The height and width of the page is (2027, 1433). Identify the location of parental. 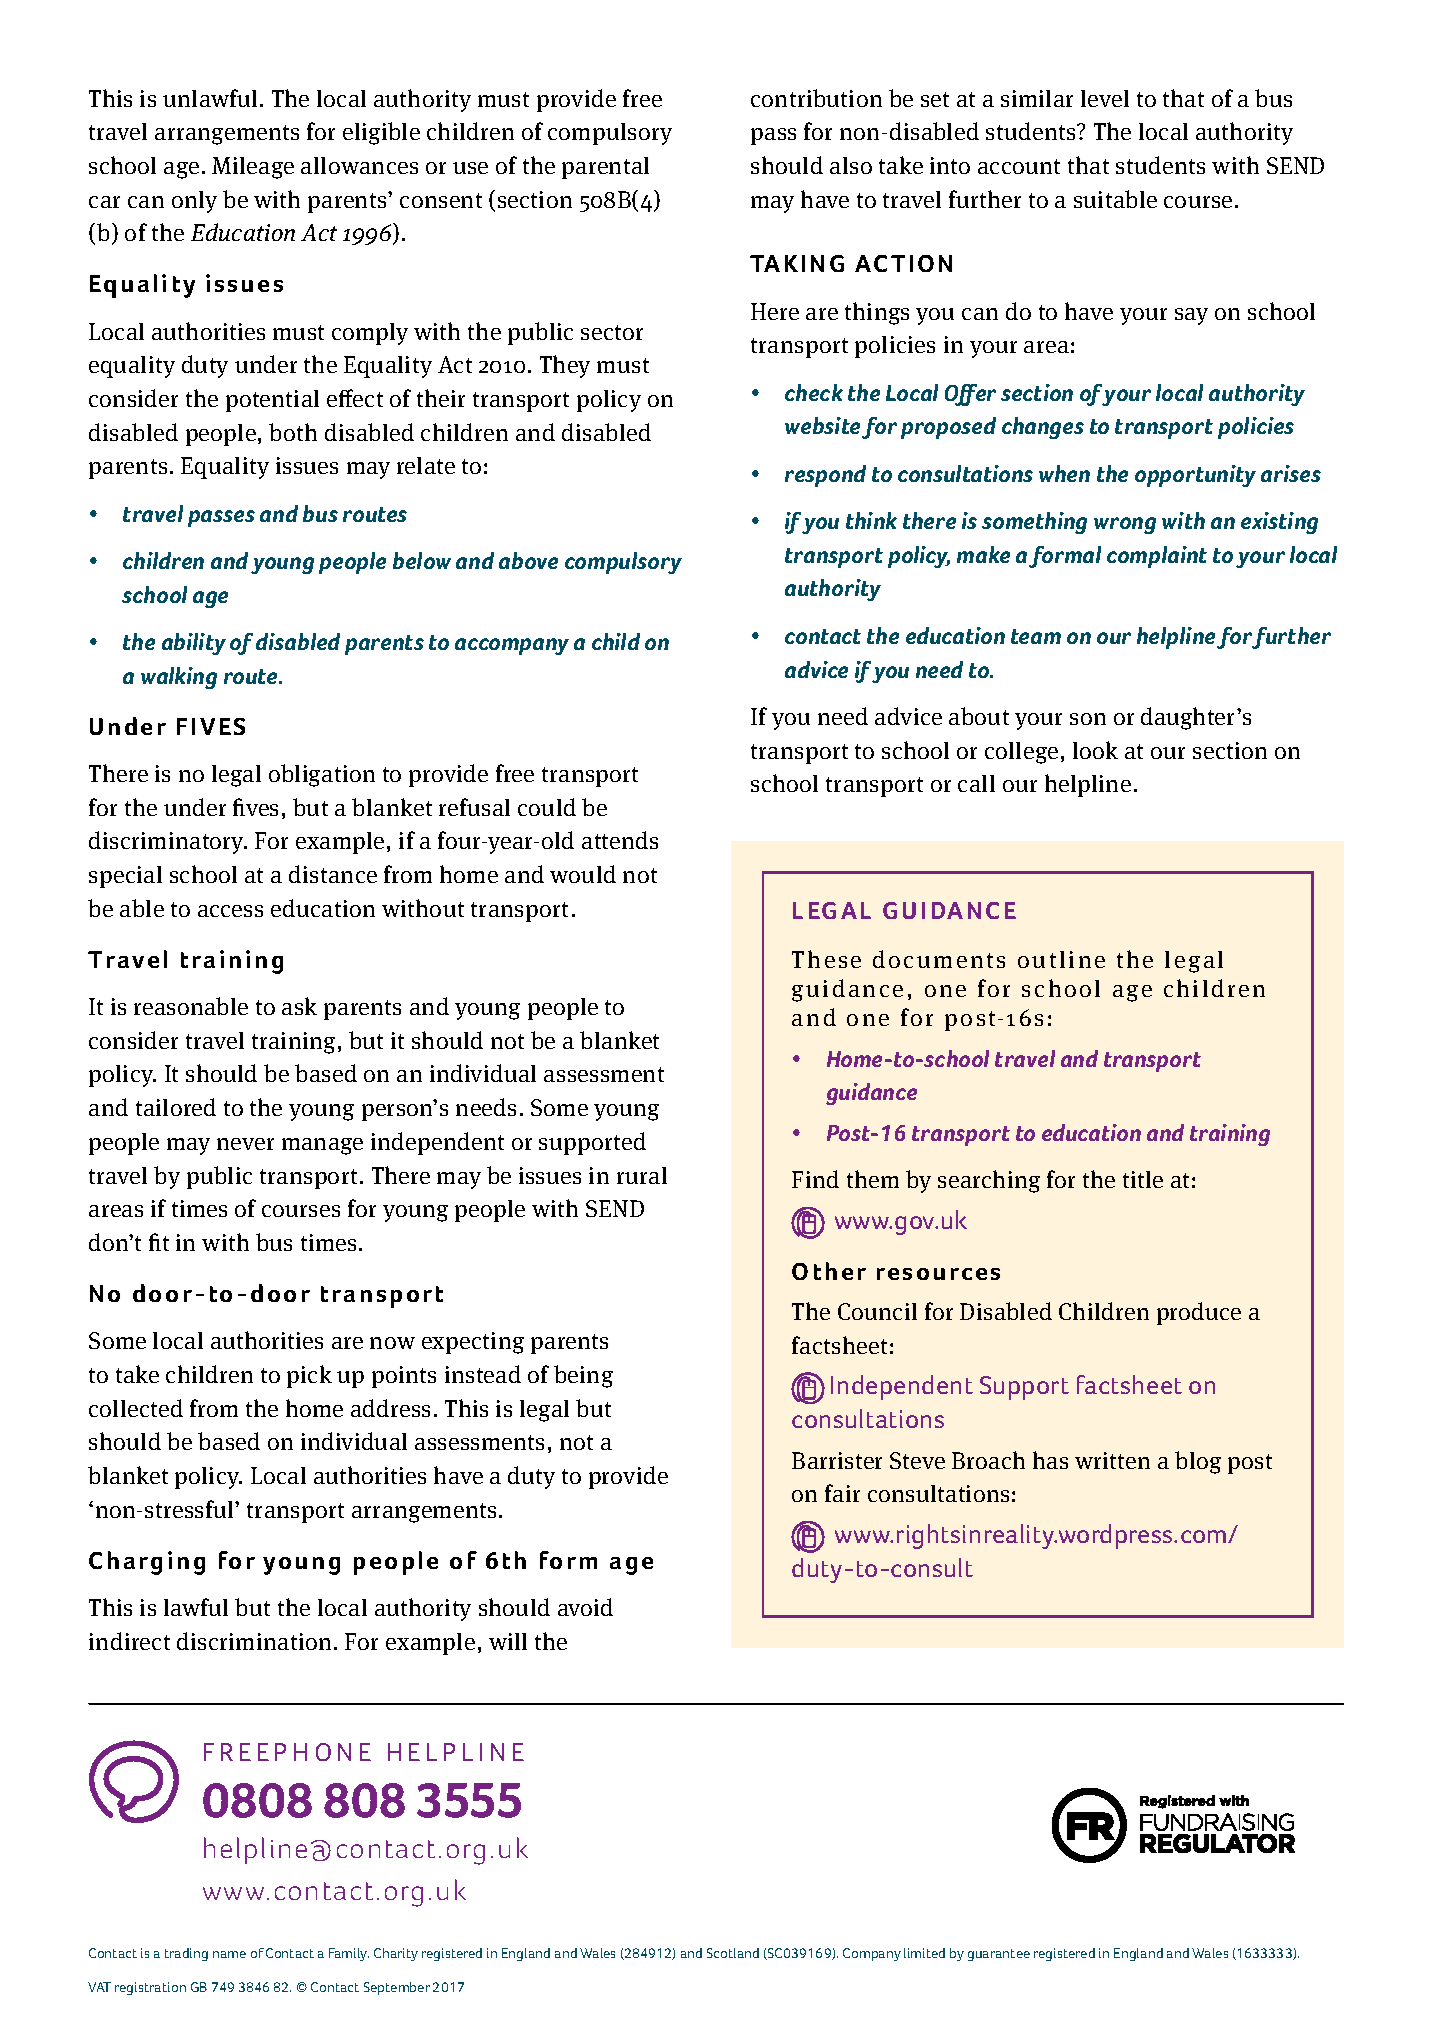
(605, 168).
